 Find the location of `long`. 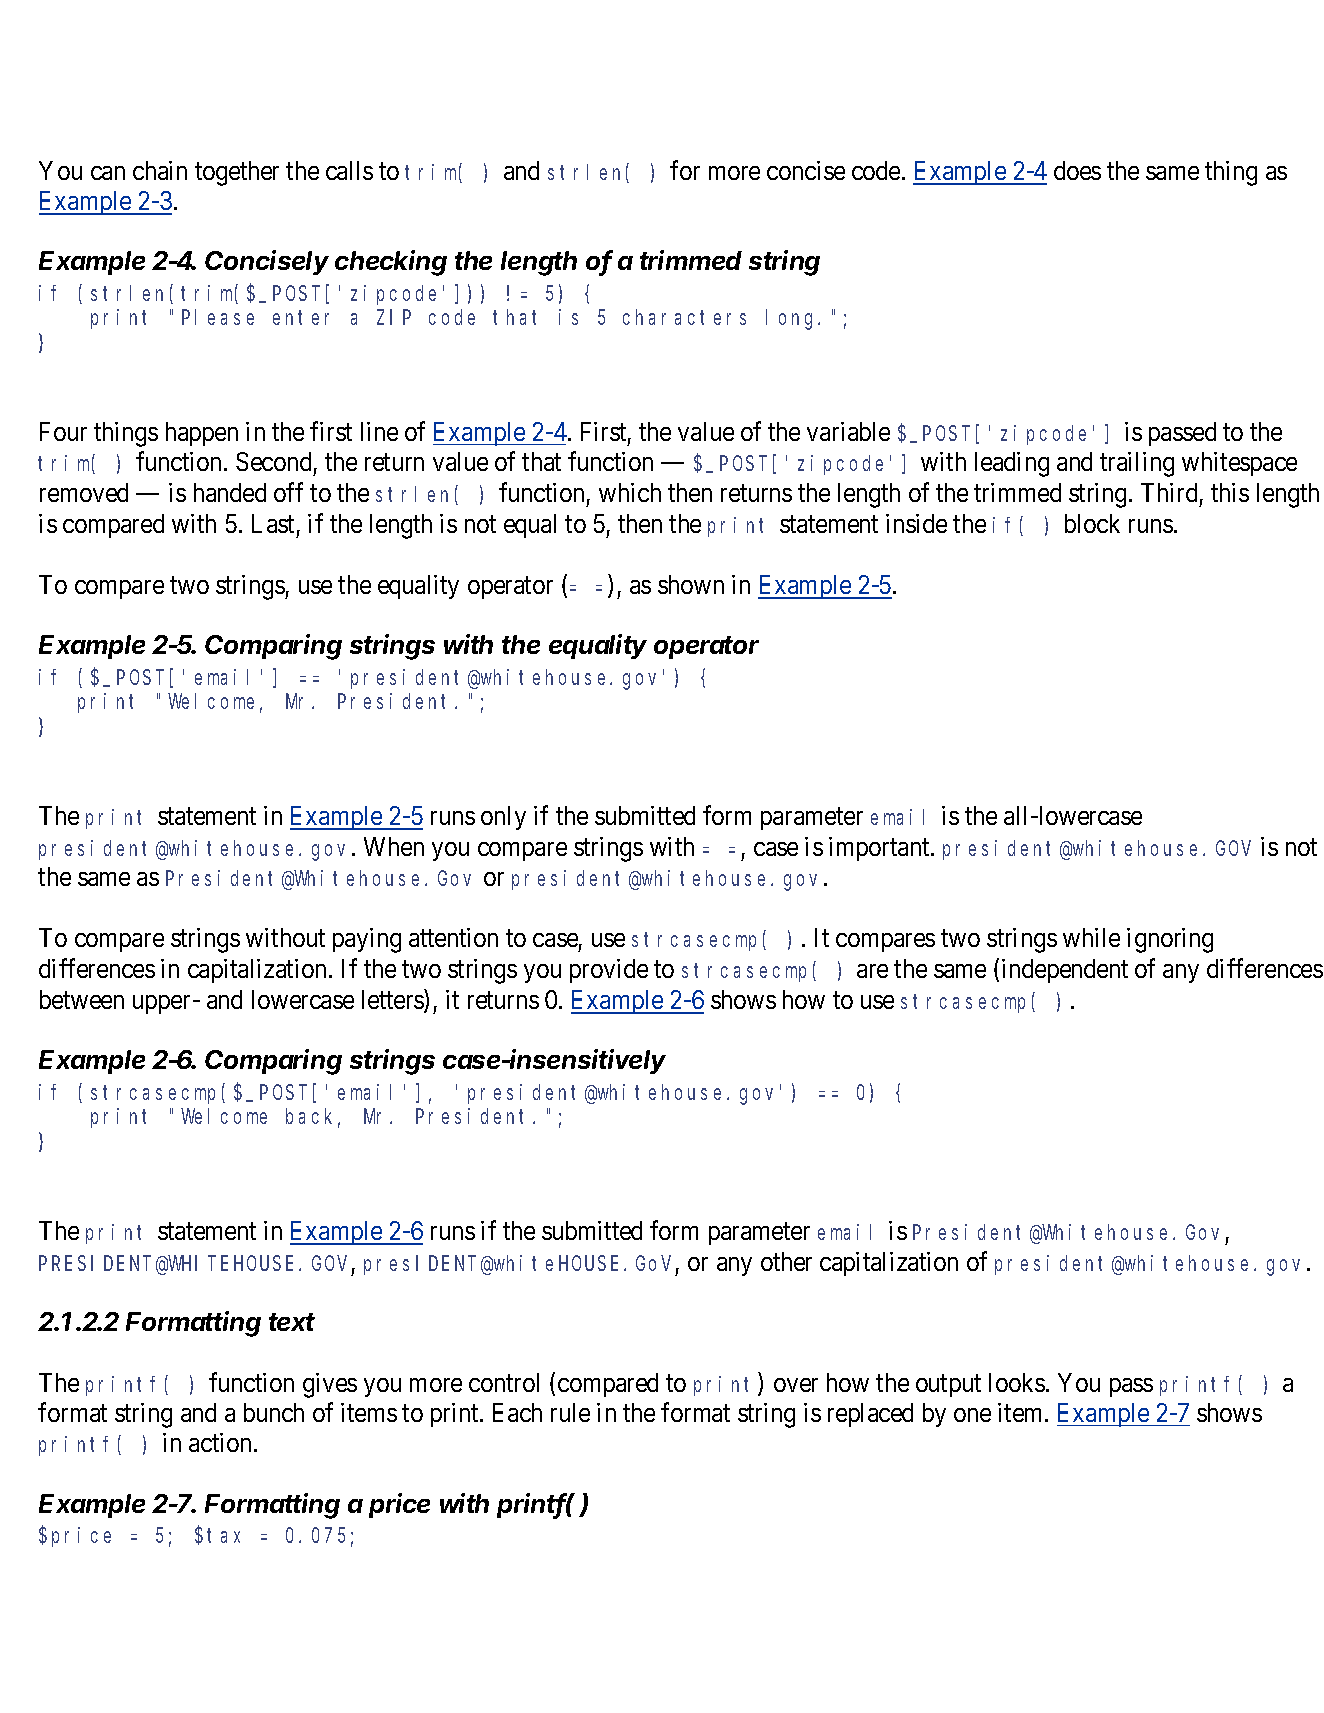

long is located at coordinates (792, 320).
